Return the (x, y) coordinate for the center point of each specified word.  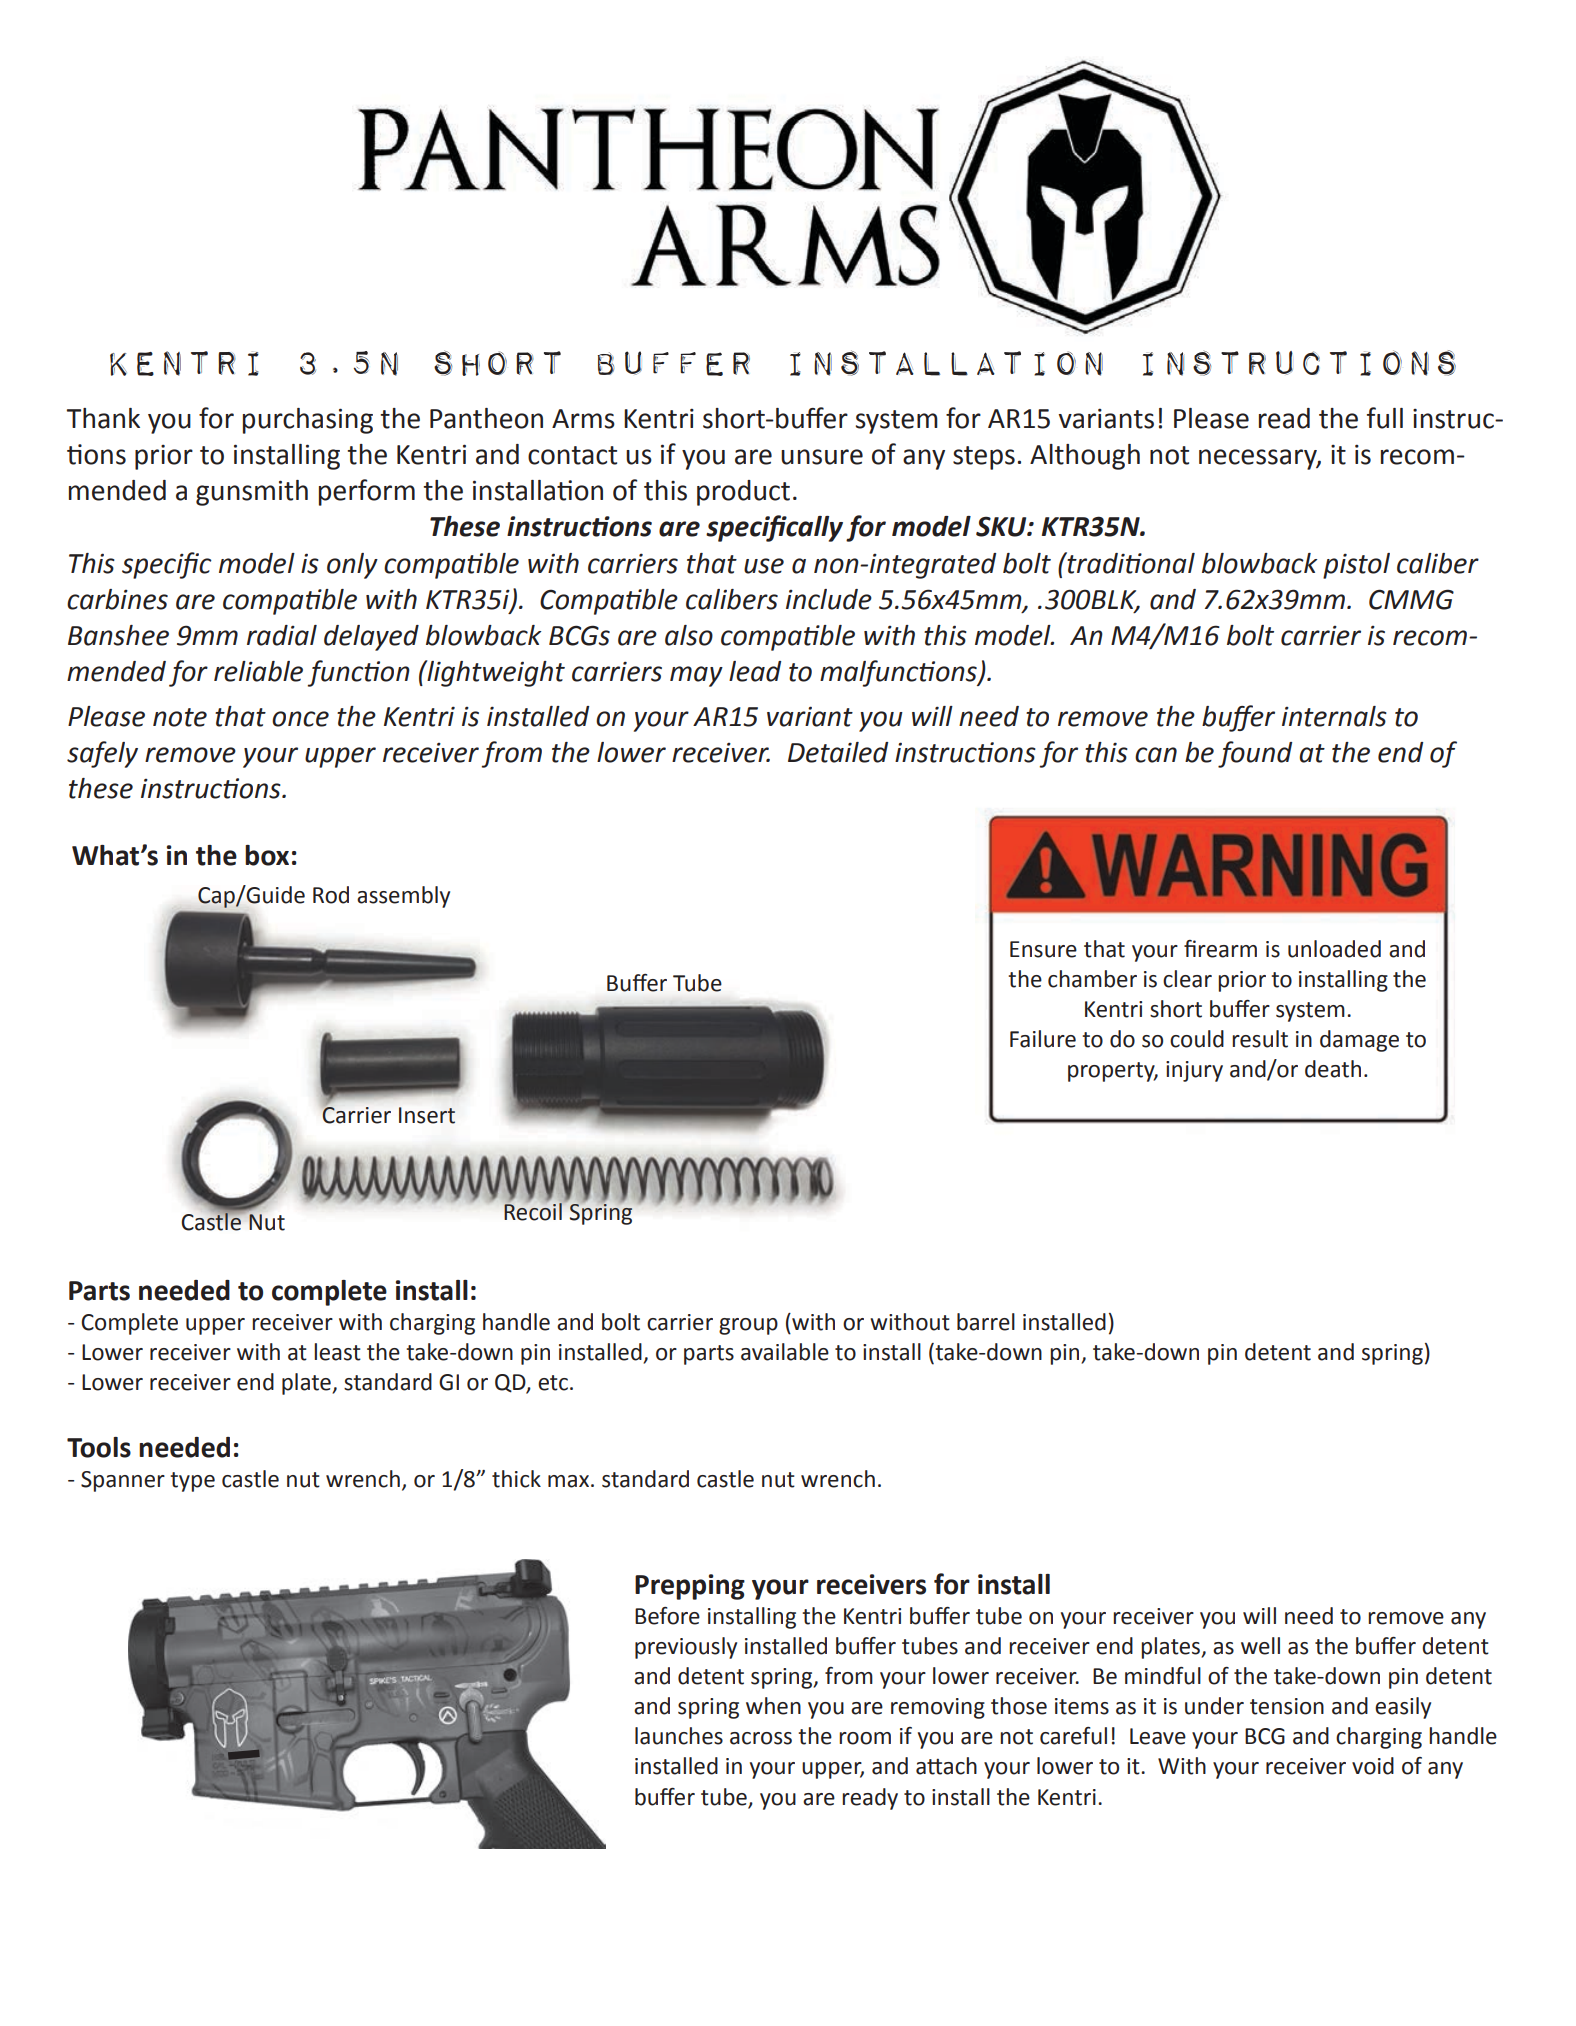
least (337, 1352)
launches (679, 1736)
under (1214, 1706)
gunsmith (252, 493)
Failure (1043, 1039)
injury (1194, 1071)
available (785, 1352)
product (743, 493)
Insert (427, 1115)
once (300, 719)
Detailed (838, 752)
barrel (986, 1322)
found (1255, 754)
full (1385, 418)
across (761, 1738)
